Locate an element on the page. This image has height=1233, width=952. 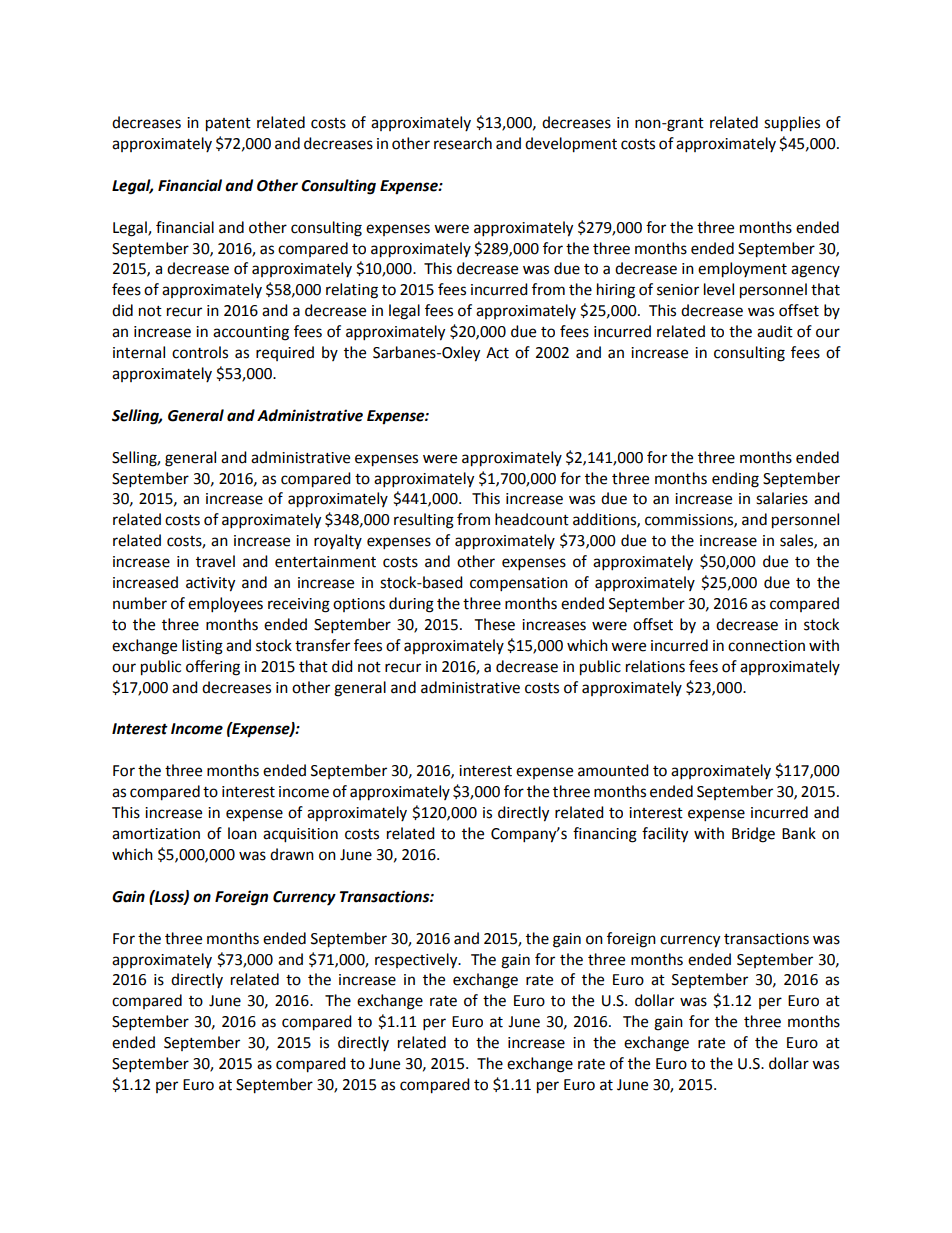
ending is located at coordinates (735, 480).
